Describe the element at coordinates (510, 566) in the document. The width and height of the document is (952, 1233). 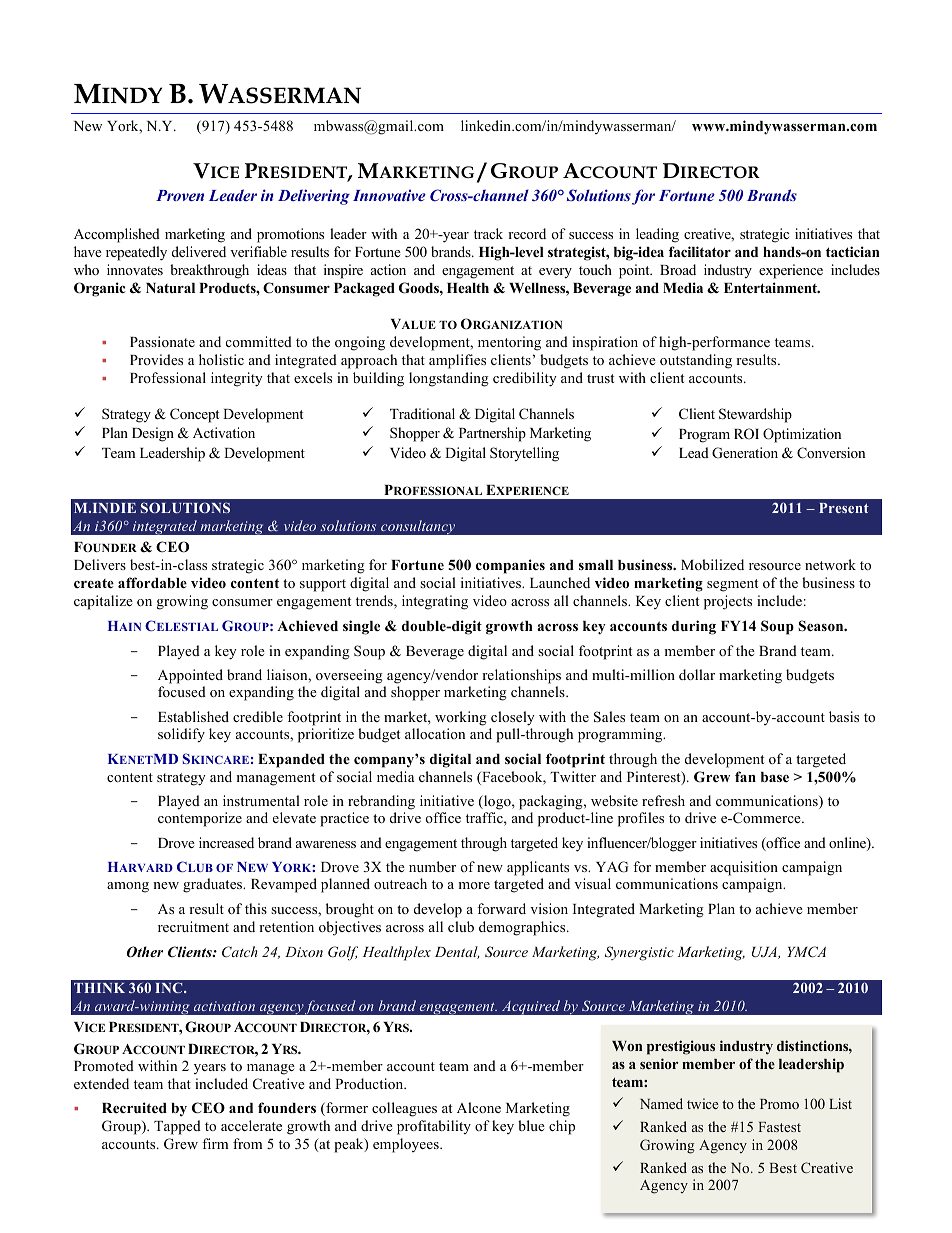
I see `companies` at that location.
